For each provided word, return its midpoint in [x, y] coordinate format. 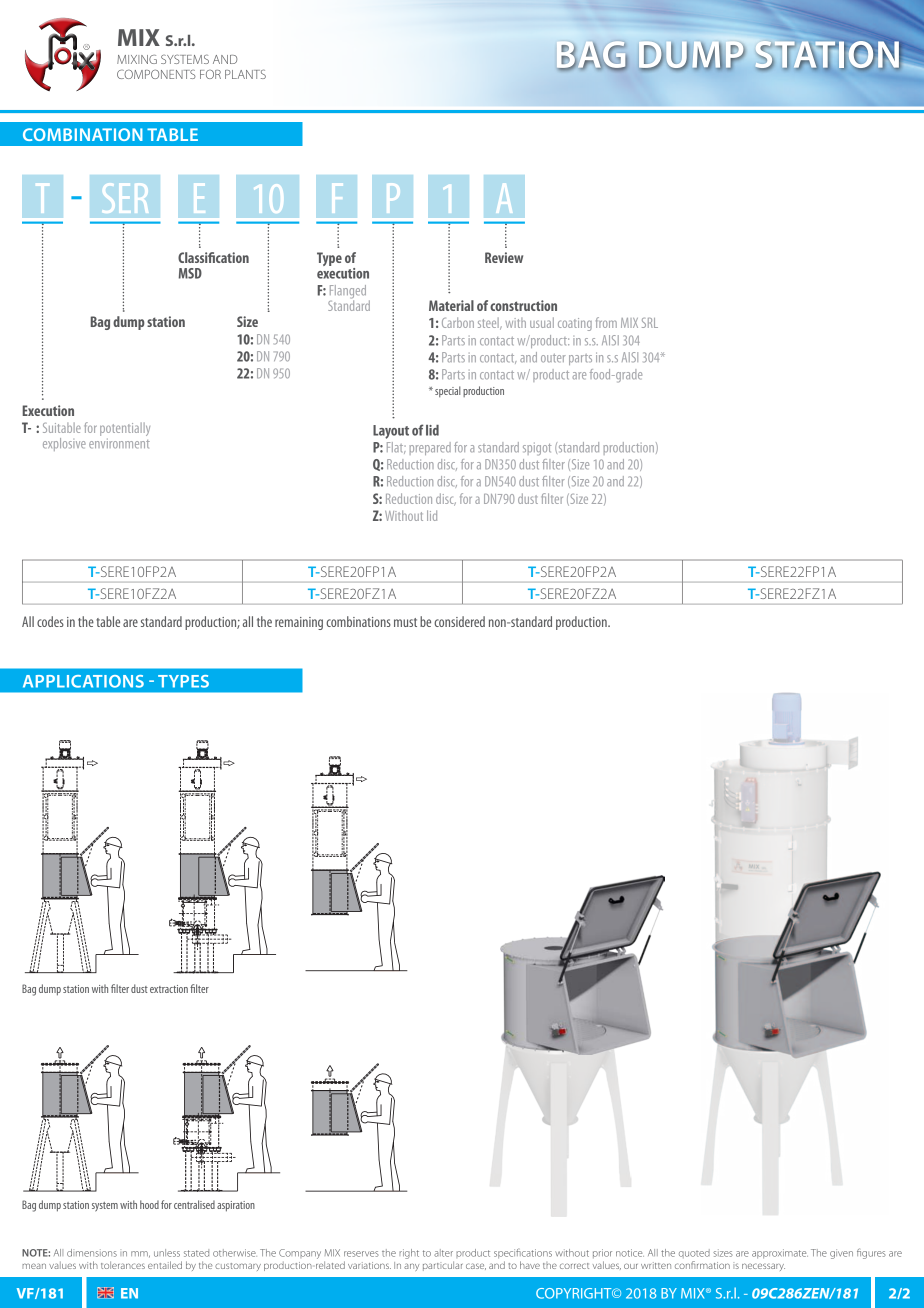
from [606, 322]
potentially [125, 431]
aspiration [236, 1206]
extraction [169, 989]
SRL [650, 323]
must [405, 622]
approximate [780, 1253]
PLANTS [245, 74]
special [448, 391]
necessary [763, 1267]
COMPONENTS [156, 74]
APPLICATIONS [83, 681]
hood [149, 1204]
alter [443, 1253]
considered [459, 621]
